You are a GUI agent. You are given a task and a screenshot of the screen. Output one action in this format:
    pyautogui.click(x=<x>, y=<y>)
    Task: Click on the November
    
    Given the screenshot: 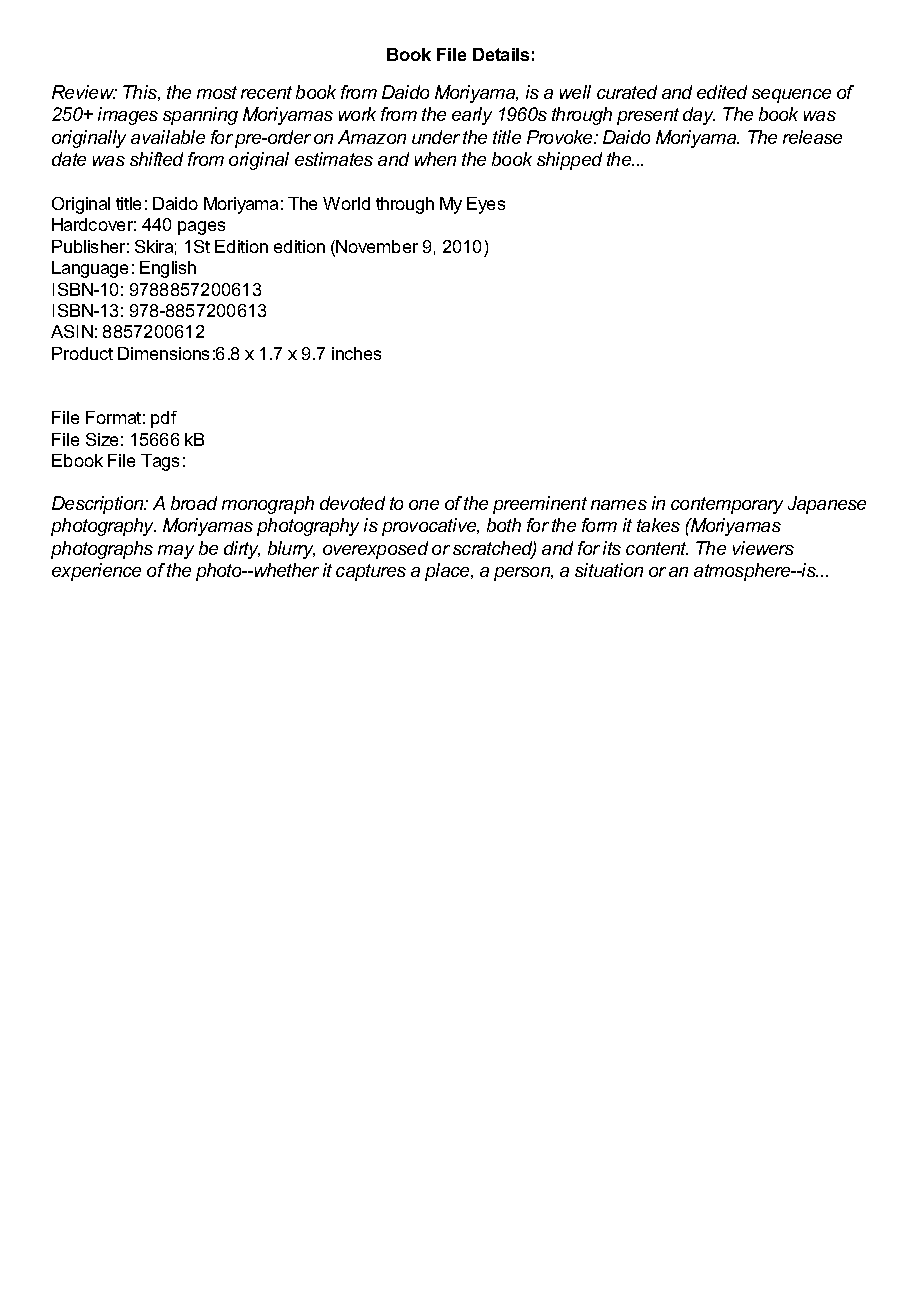 What is the action you would take?
    pyautogui.click(x=377, y=246)
